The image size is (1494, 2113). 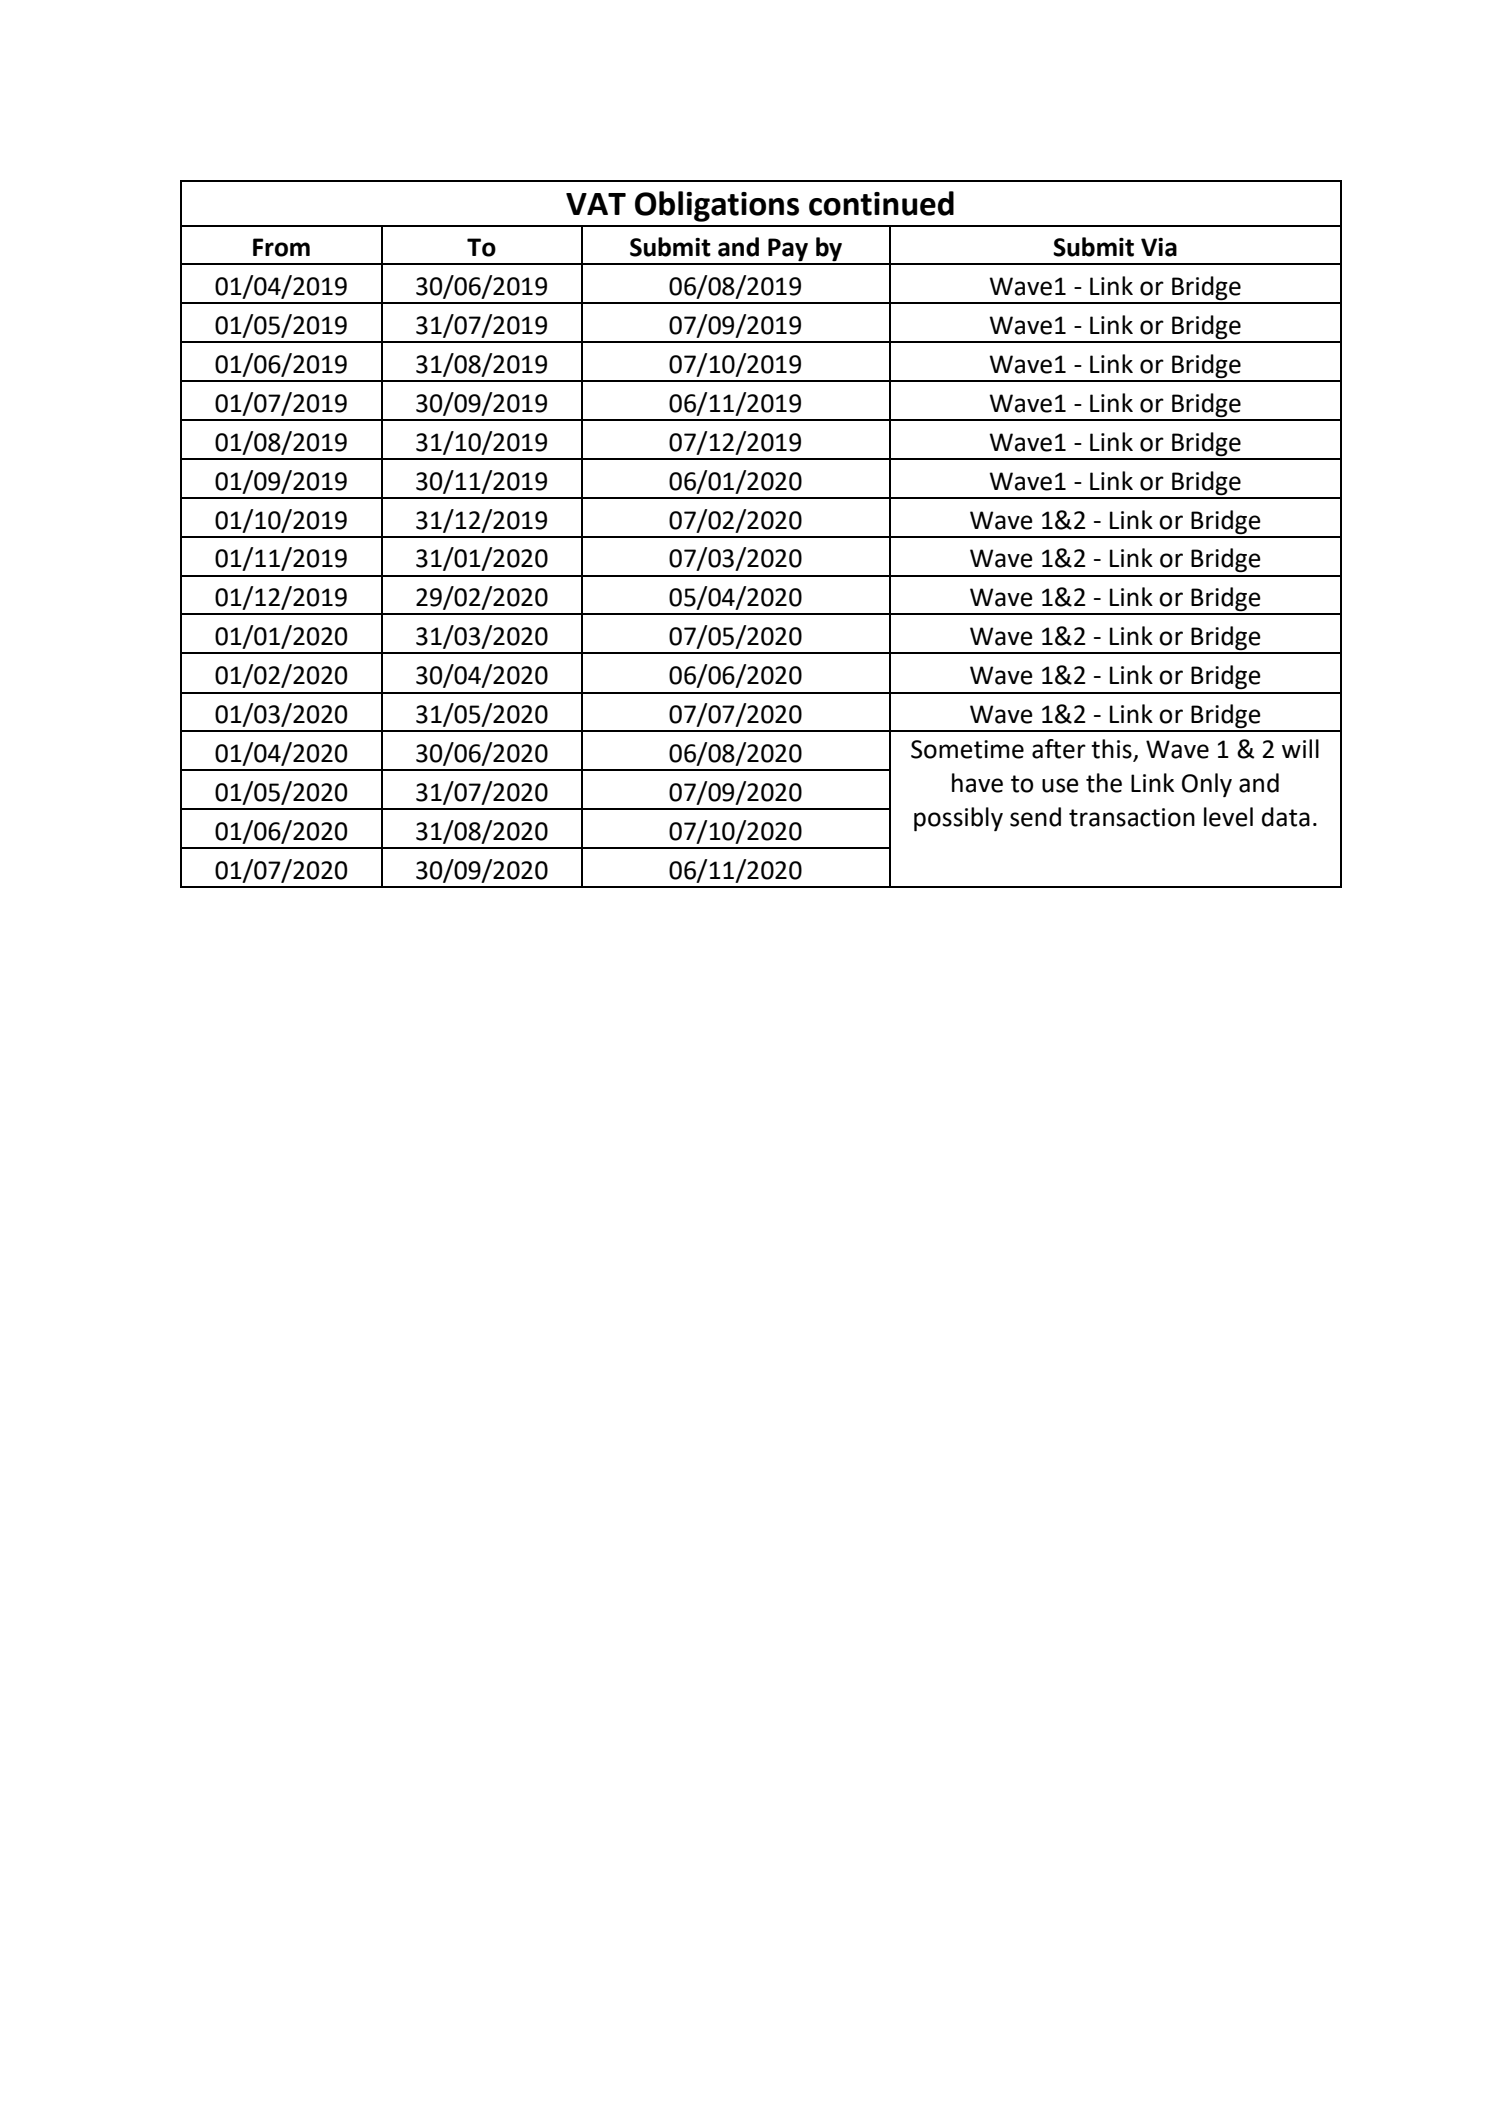 I want to click on Via, so click(x=1159, y=247).
